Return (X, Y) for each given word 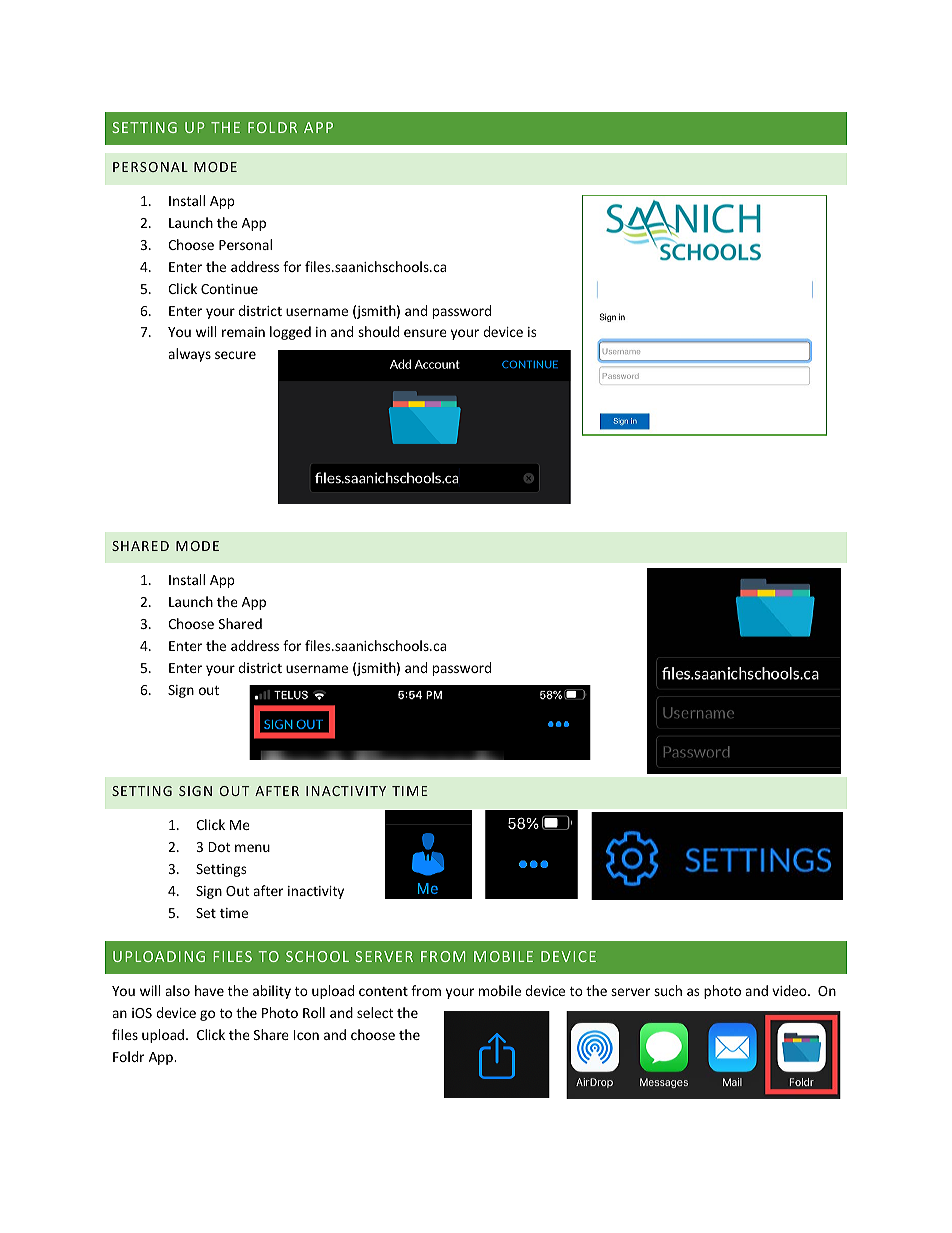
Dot (220, 847)
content (383, 991)
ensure (425, 333)
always (189, 355)
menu (252, 848)
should (378, 331)
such (668, 990)
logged (290, 333)
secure (235, 355)
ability (272, 992)
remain (243, 332)
